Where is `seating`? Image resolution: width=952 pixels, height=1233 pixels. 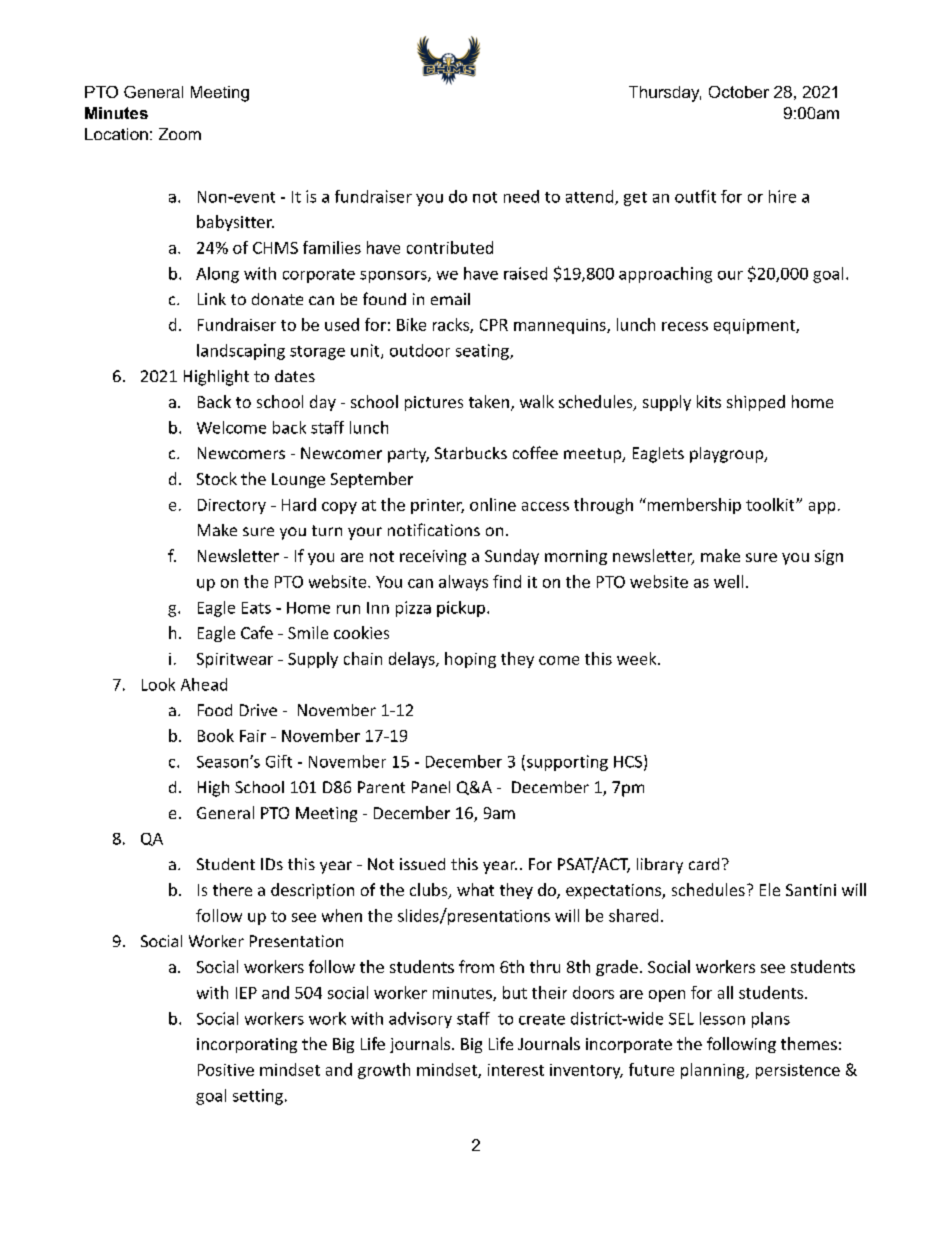 seating is located at coordinates (483, 352).
